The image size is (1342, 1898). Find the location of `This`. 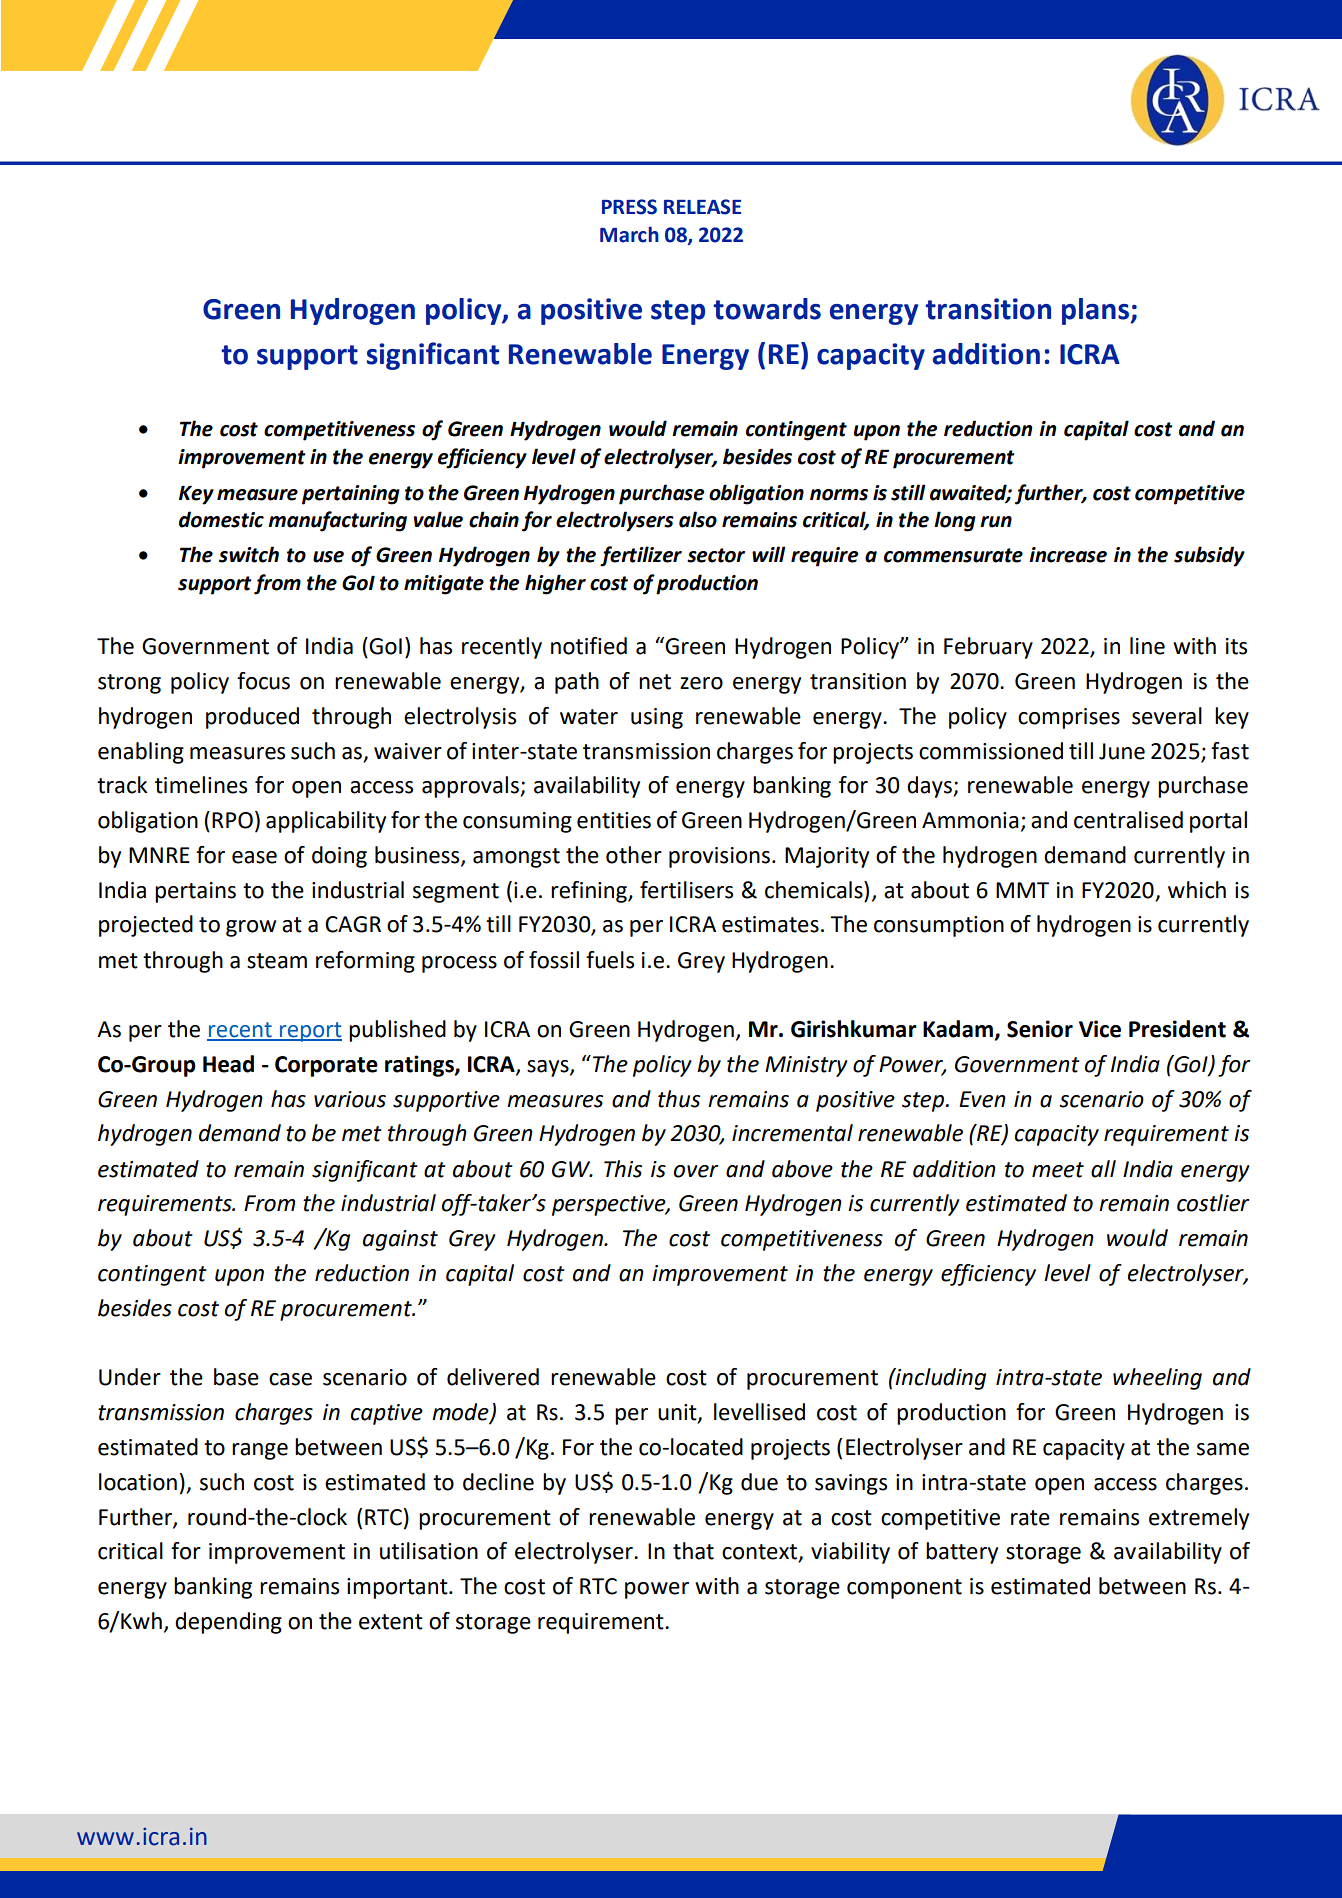

This is located at coordinates (623, 1169).
